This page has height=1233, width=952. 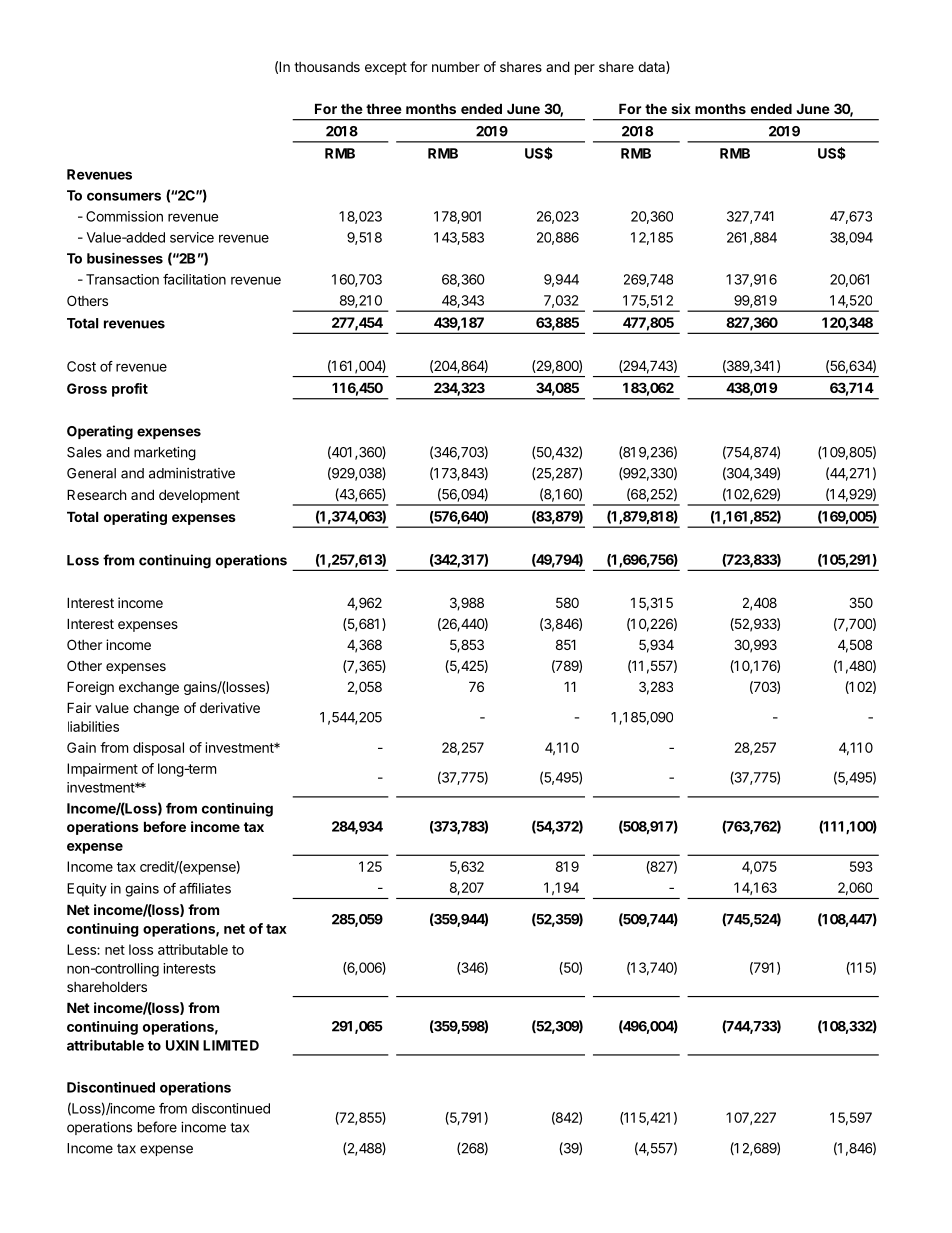 I want to click on administrative, so click(x=192, y=473).
